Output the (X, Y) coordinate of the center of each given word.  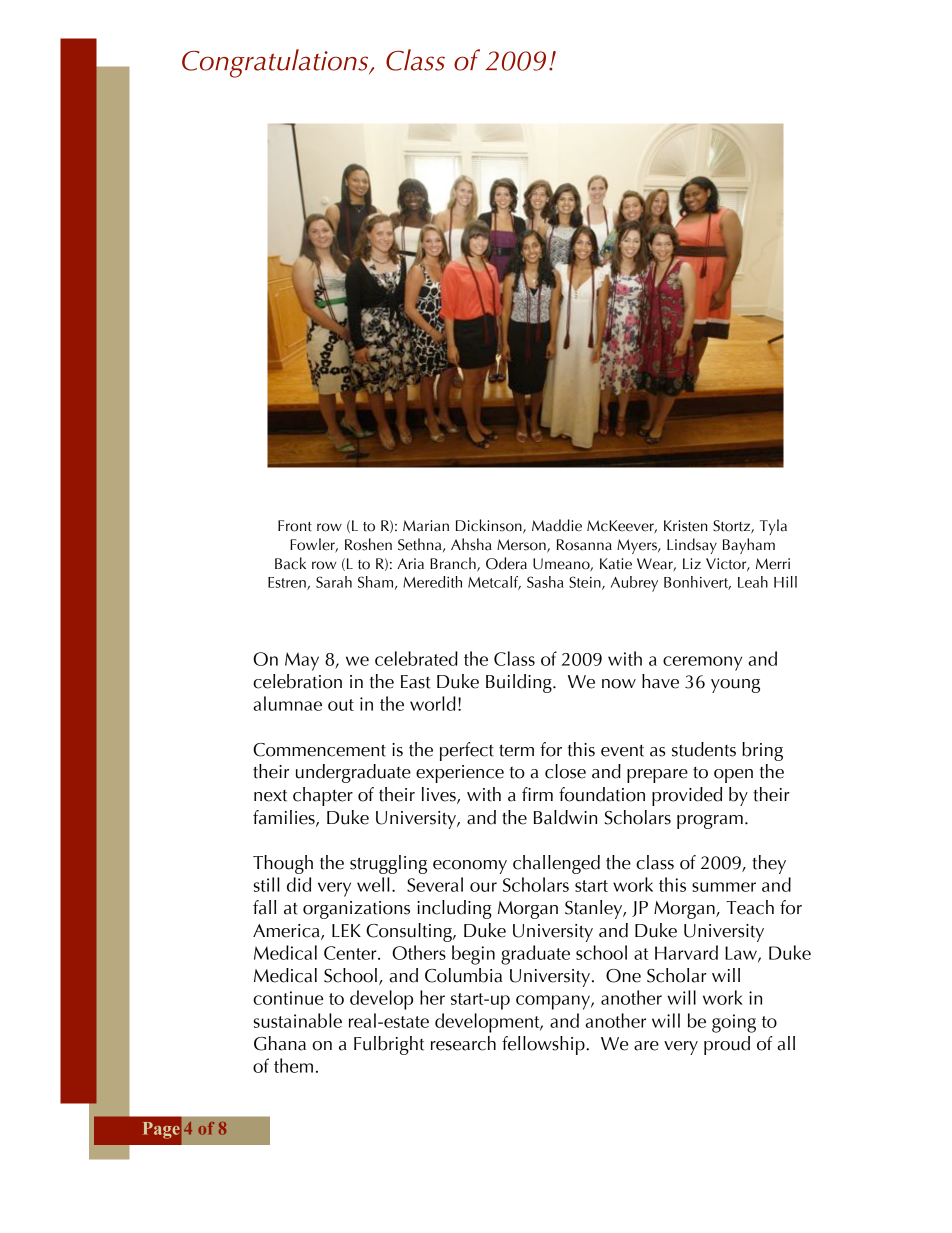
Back (290, 563)
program (710, 822)
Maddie (557, 525)
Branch (454, 564)
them (293, 1065)
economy (470, 867)
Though (283, 864)
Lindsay (692, 546)
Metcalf (494, 583)
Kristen (686, 526)
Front (295, 526)
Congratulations (276, 63)
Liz (692, 563)
